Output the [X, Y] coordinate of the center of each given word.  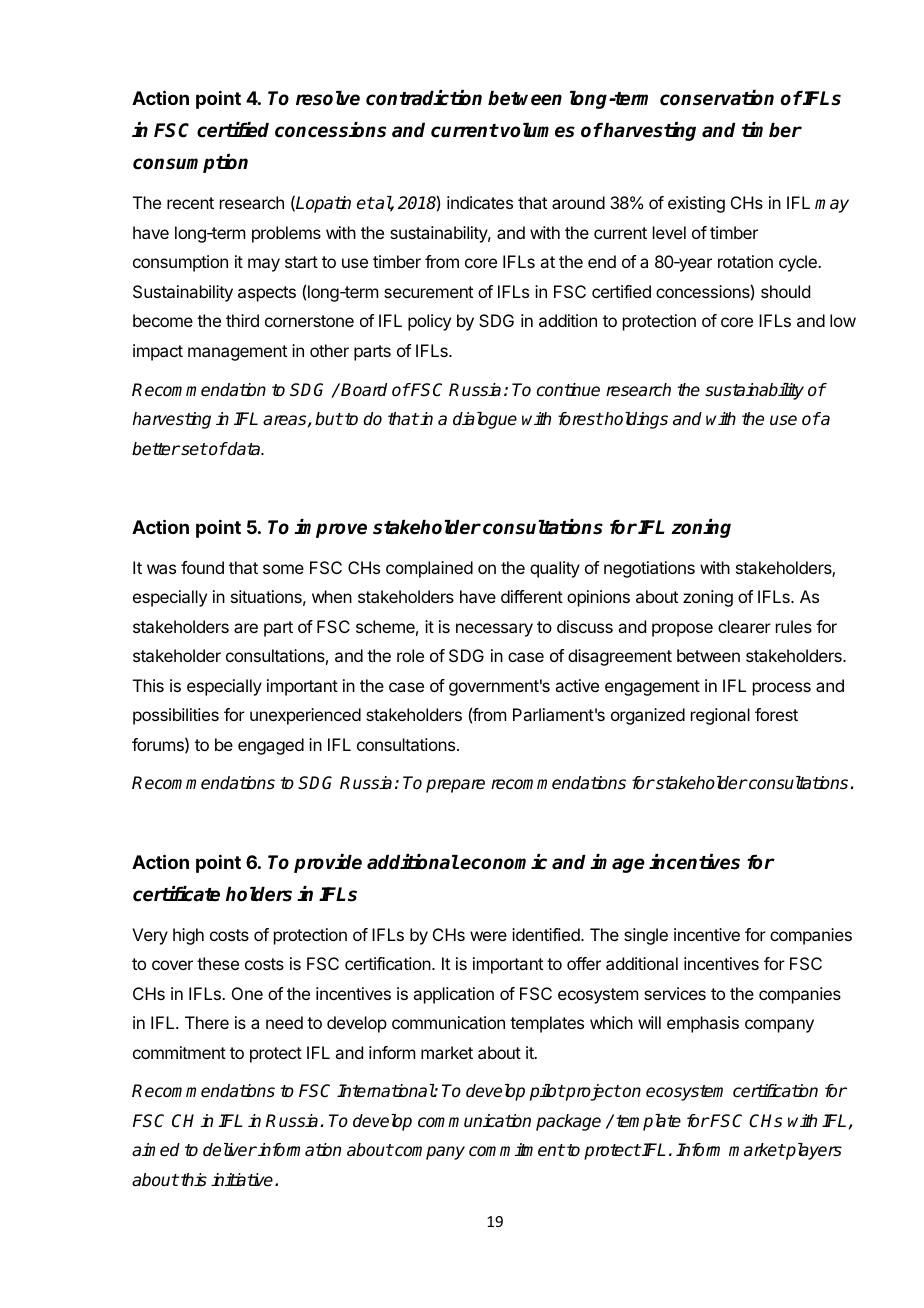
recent [190, 203]
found [202, 567]
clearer [744, 626]
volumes [538, 130]
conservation [717, 98]
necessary [494, 630]
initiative [243, 1180]
